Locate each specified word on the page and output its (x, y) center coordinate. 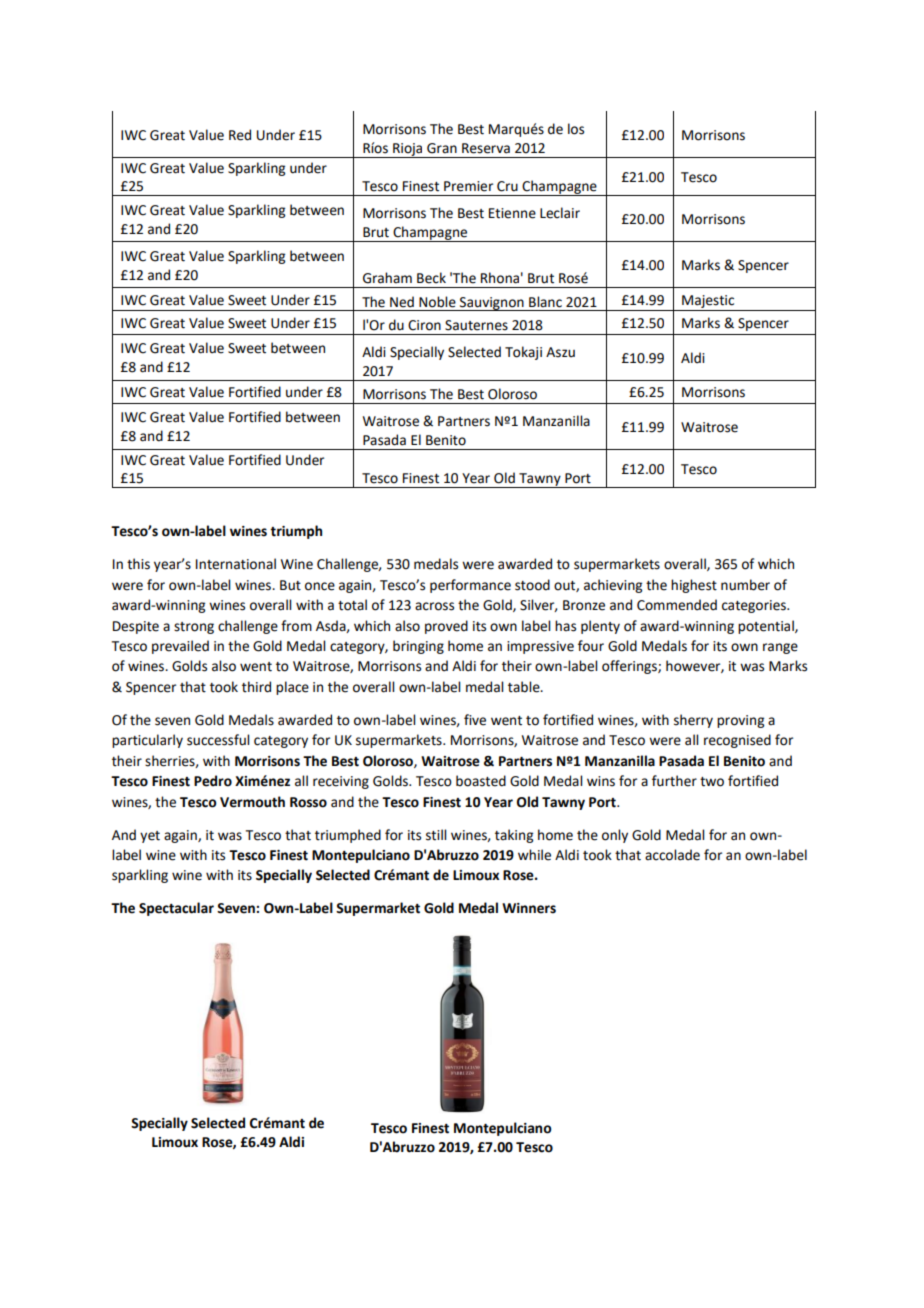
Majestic (708, 301)
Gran (442, 148)
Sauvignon (492, 304)
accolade (672, 855)
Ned (402, 302)
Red (240, 135)
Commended (677, 605)
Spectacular (176, 909)
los (576, 129)
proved (446, 627)
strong (194, 628)
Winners (529, 908)
